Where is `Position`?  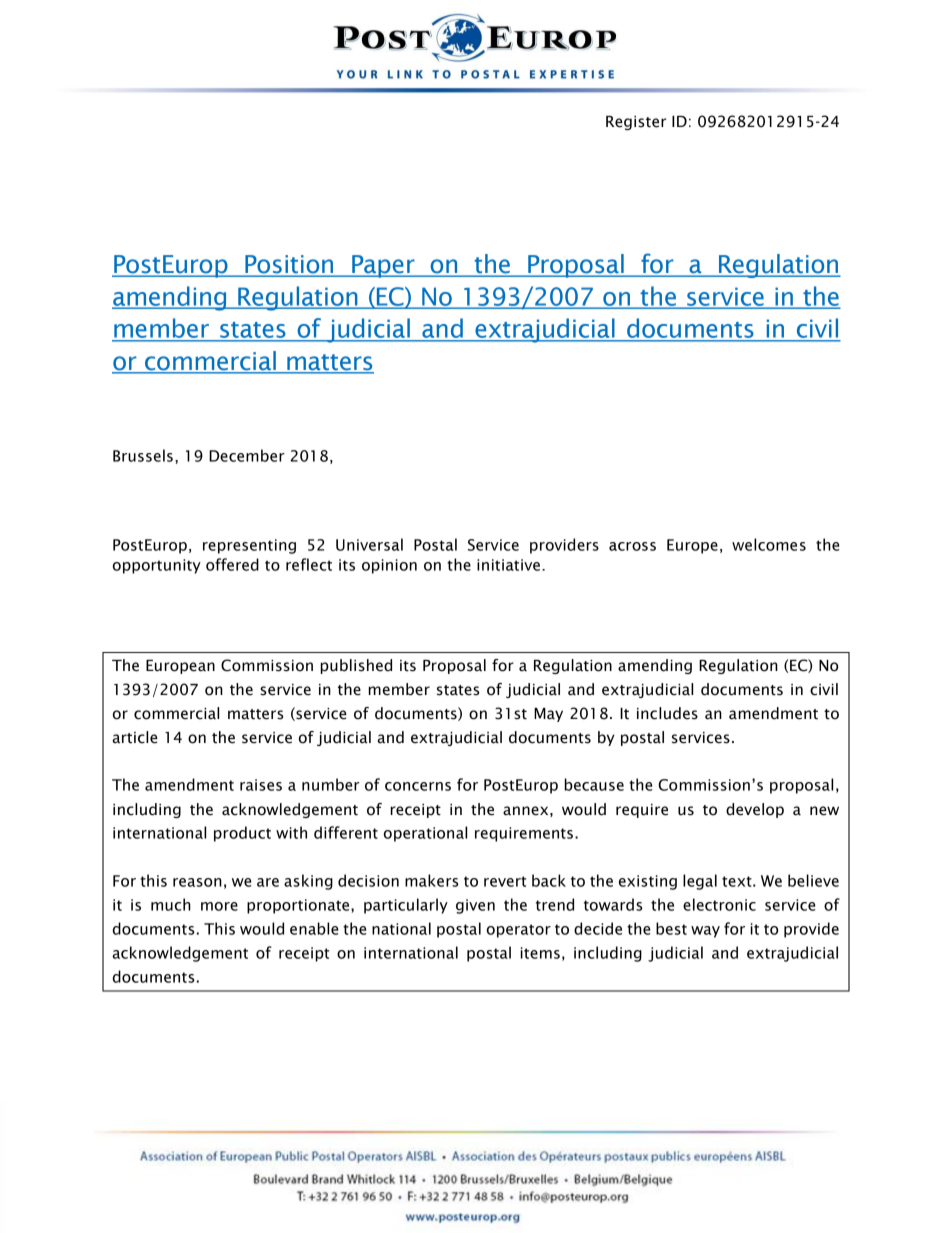 Position is located at coordinates (289, 265).
